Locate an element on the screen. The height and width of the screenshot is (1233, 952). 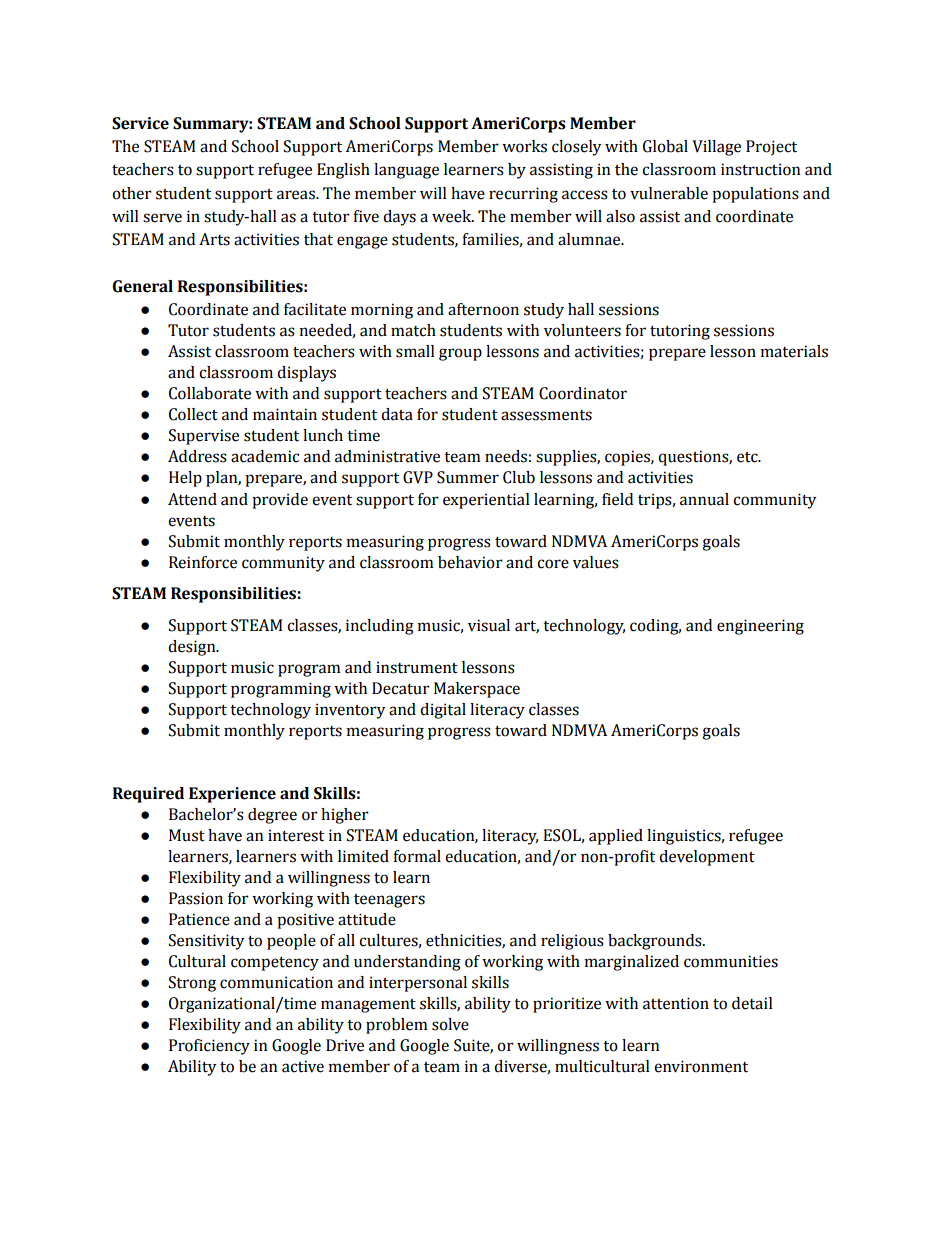
Supervise is located at coordinates (204, 437).
